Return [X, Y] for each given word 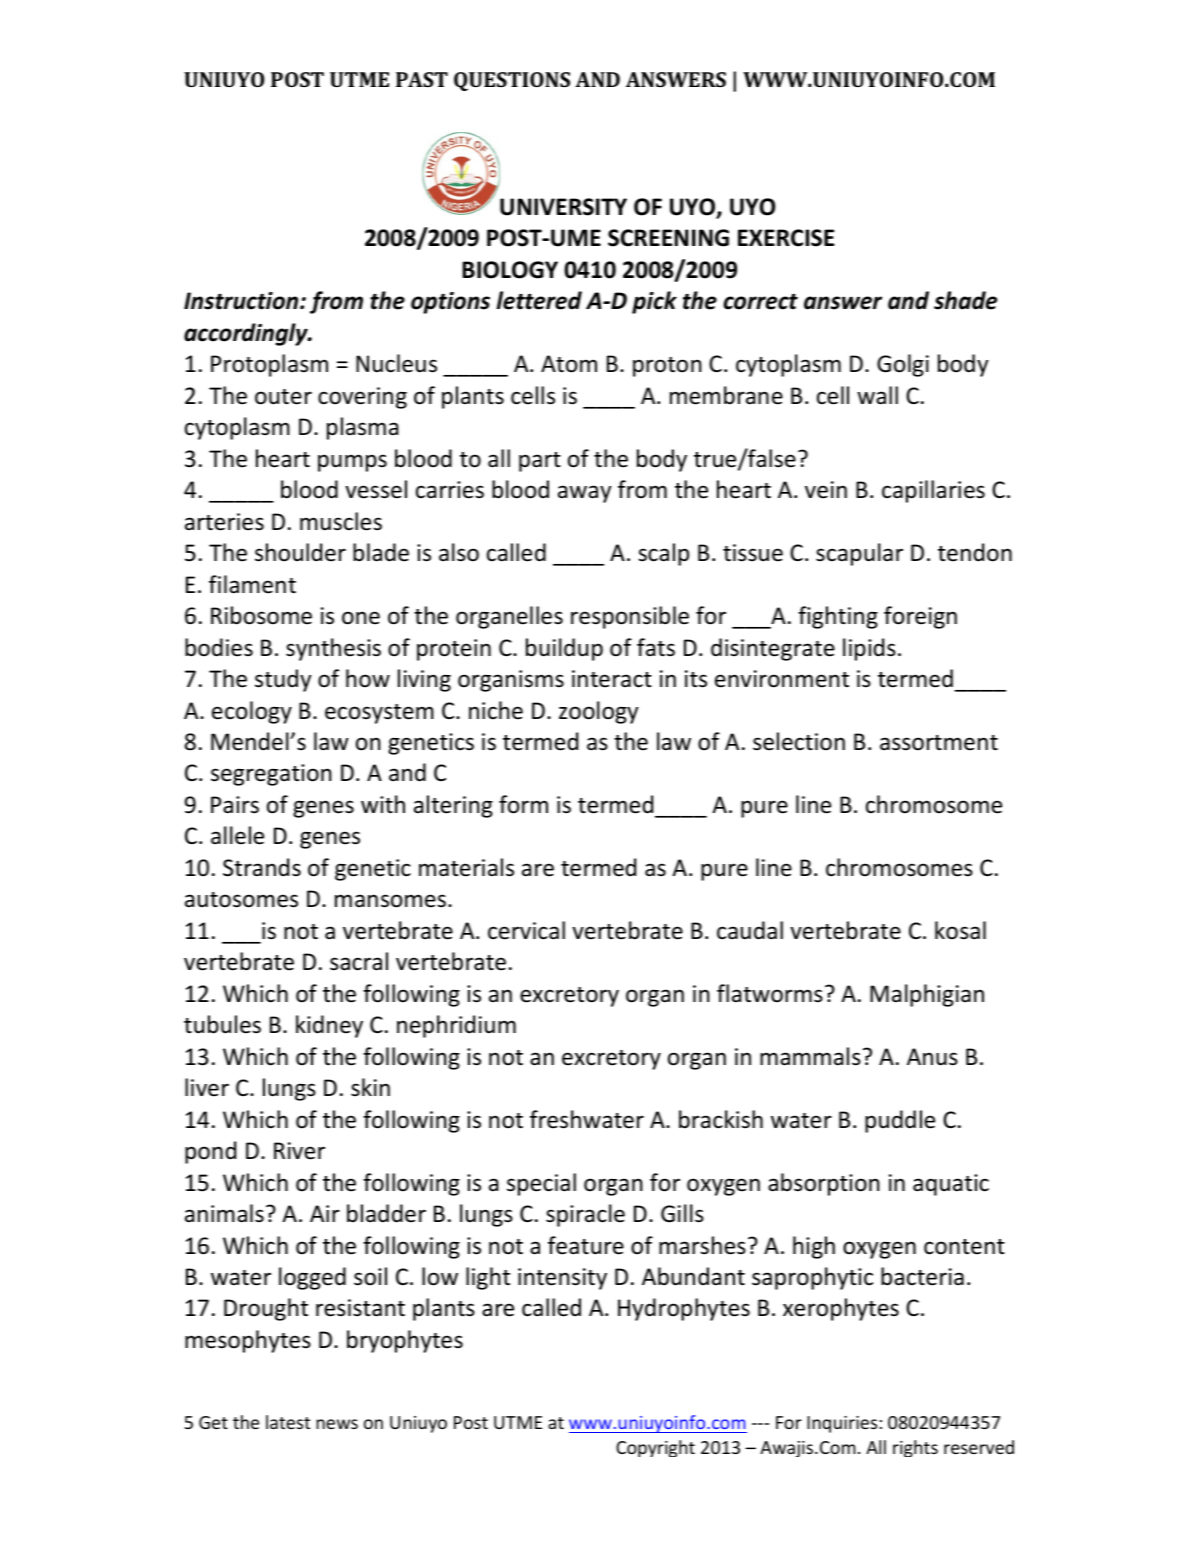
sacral [359, 961]
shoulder [300, 552]
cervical [526, 930]
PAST [422, 79]
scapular [859, 554]
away [584, 494]
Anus [932, 1057]
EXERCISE [786, 238]
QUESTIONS [512, 81]
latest [288, 1422]
